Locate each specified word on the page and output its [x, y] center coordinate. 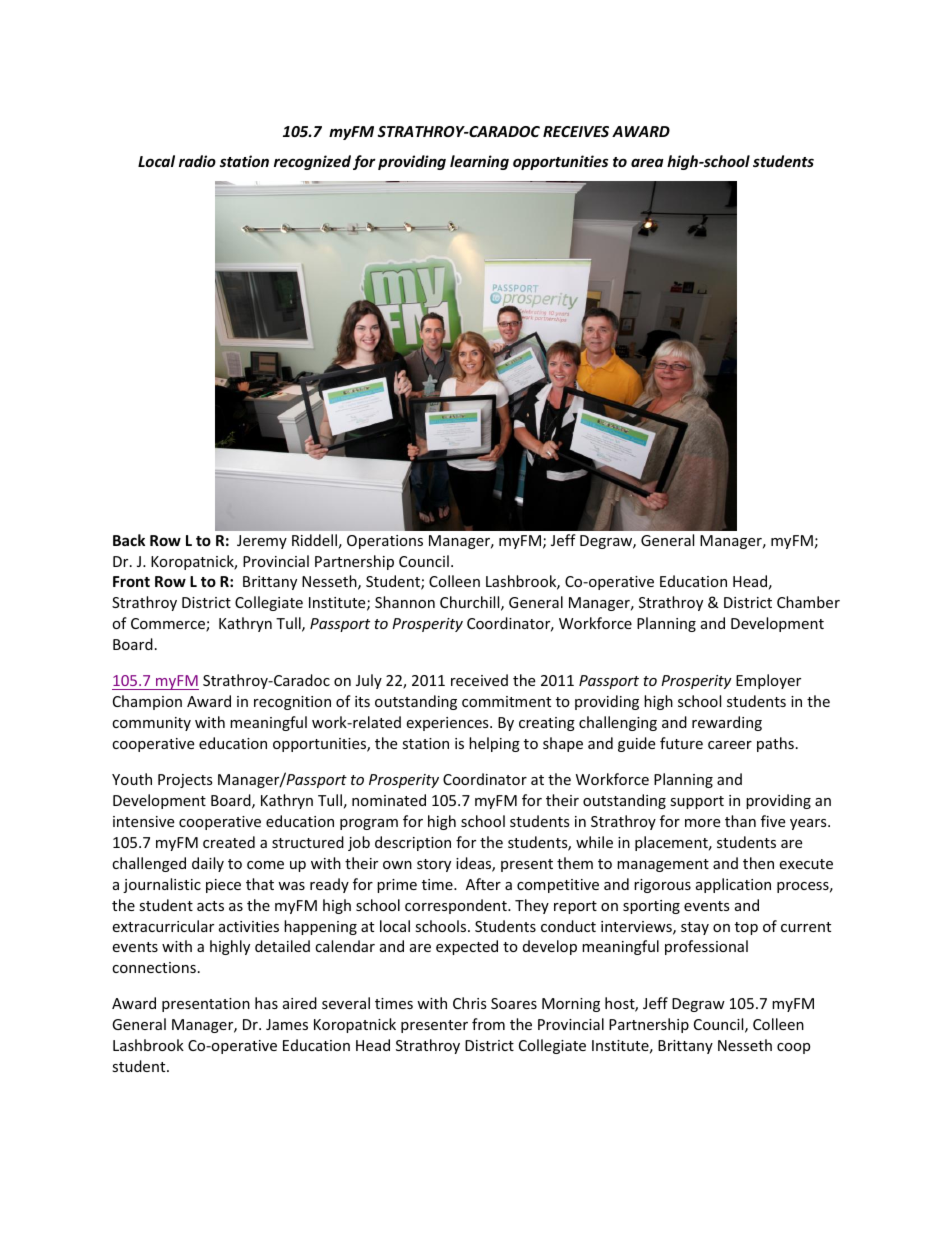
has [266, 1003]
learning [479, 162]
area [647, 162]
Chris [470, 1003]
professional [706, 947]
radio [197, 161]
